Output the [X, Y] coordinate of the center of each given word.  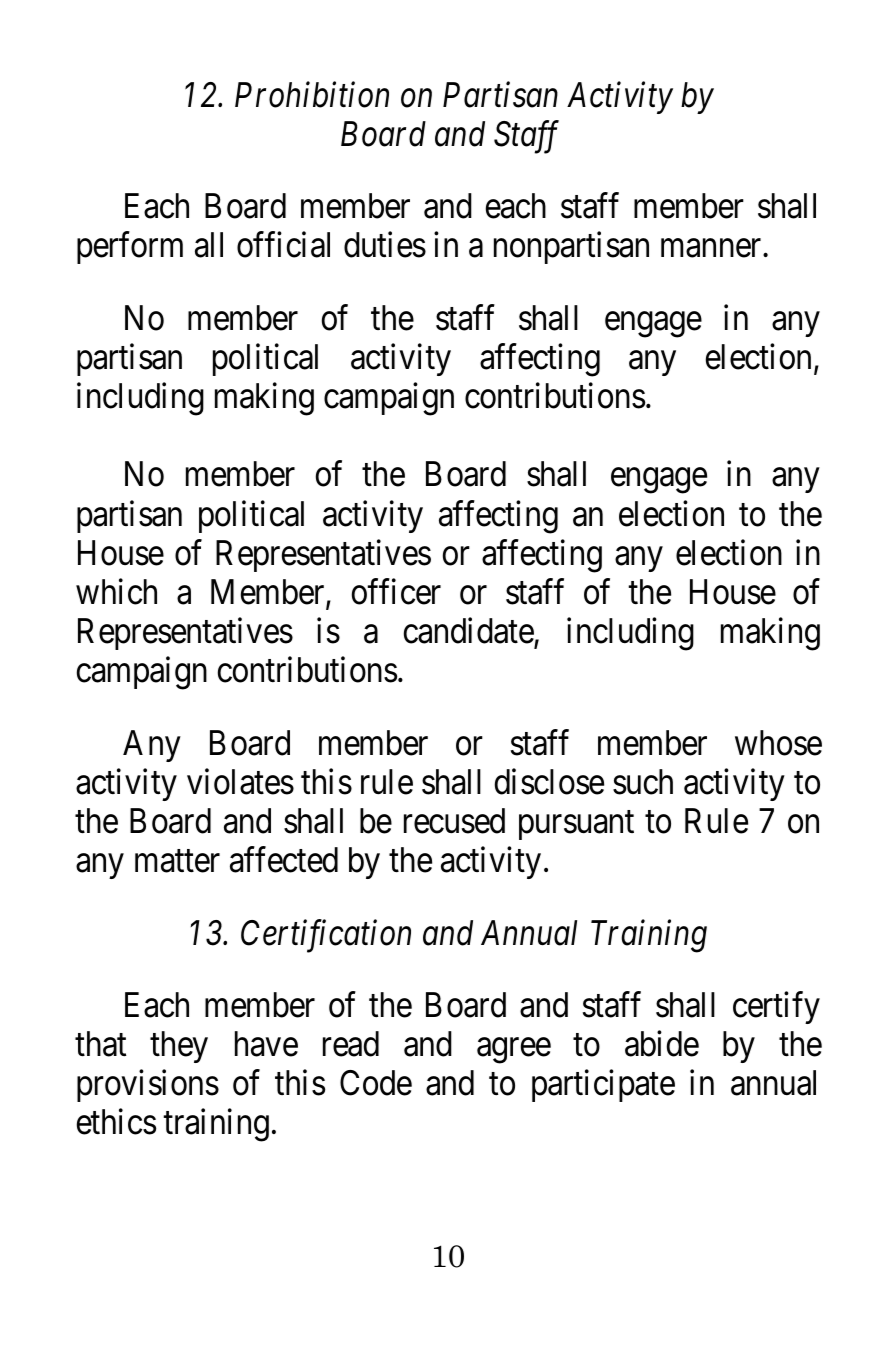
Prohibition [312, 95]
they [179, 1047]
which [116, 592]
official [283, 245]
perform [130, 248]
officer [396, 592]
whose [778, 743]
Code [376, 1083]
